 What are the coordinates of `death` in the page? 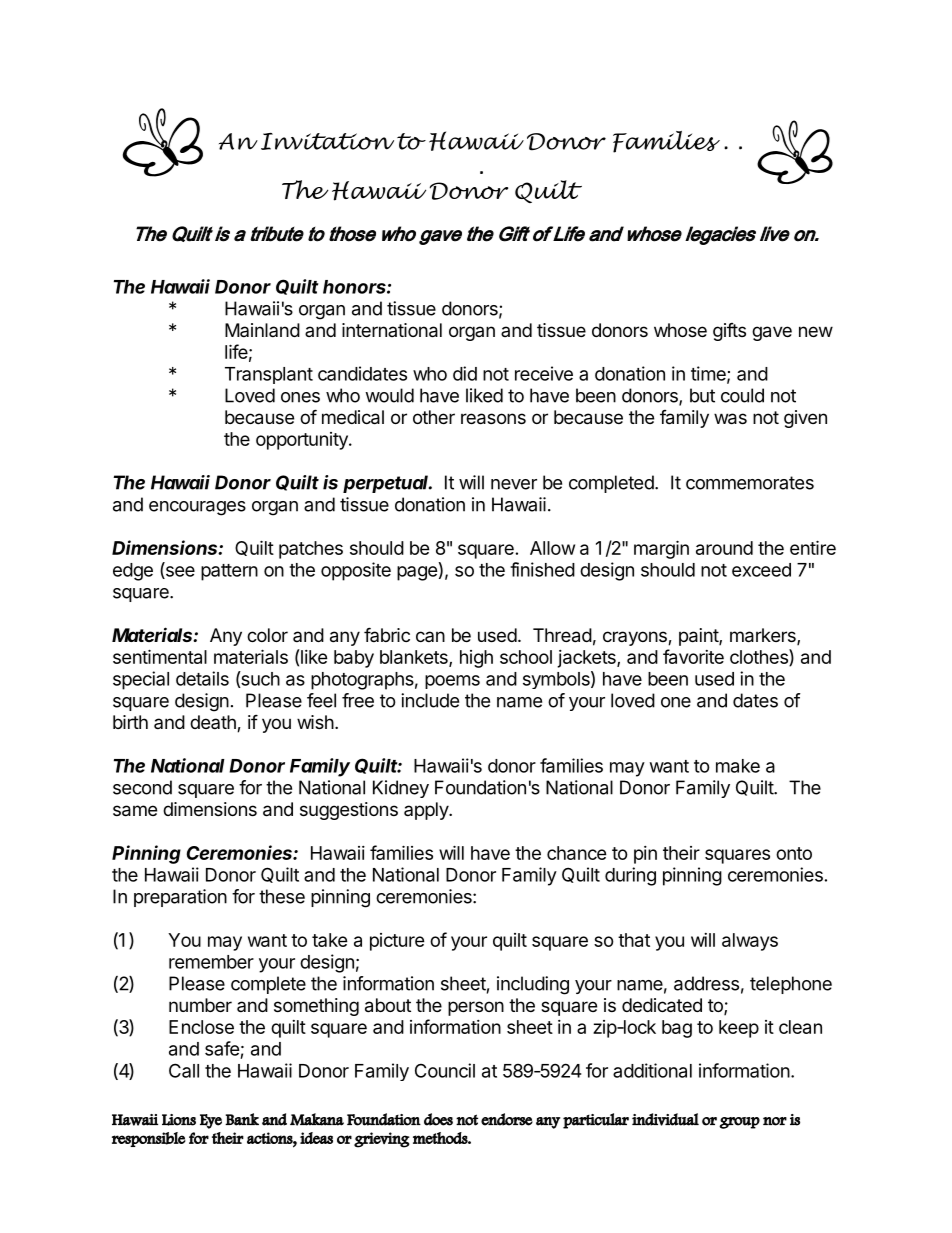 It's located at (214, 723).
